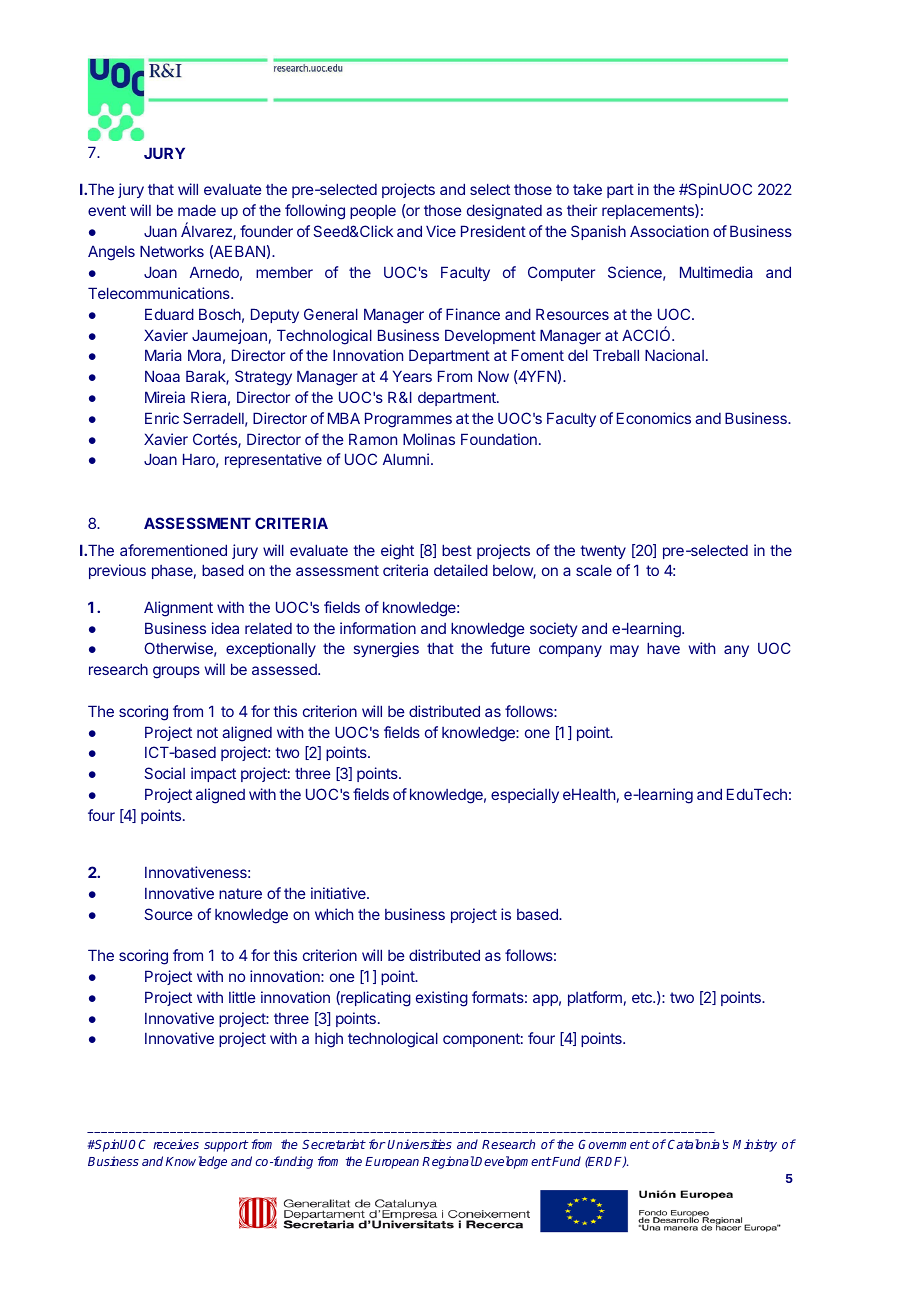 This screenshot has width=924, height=1307. I want to click on Government, so click(614, 1144).
